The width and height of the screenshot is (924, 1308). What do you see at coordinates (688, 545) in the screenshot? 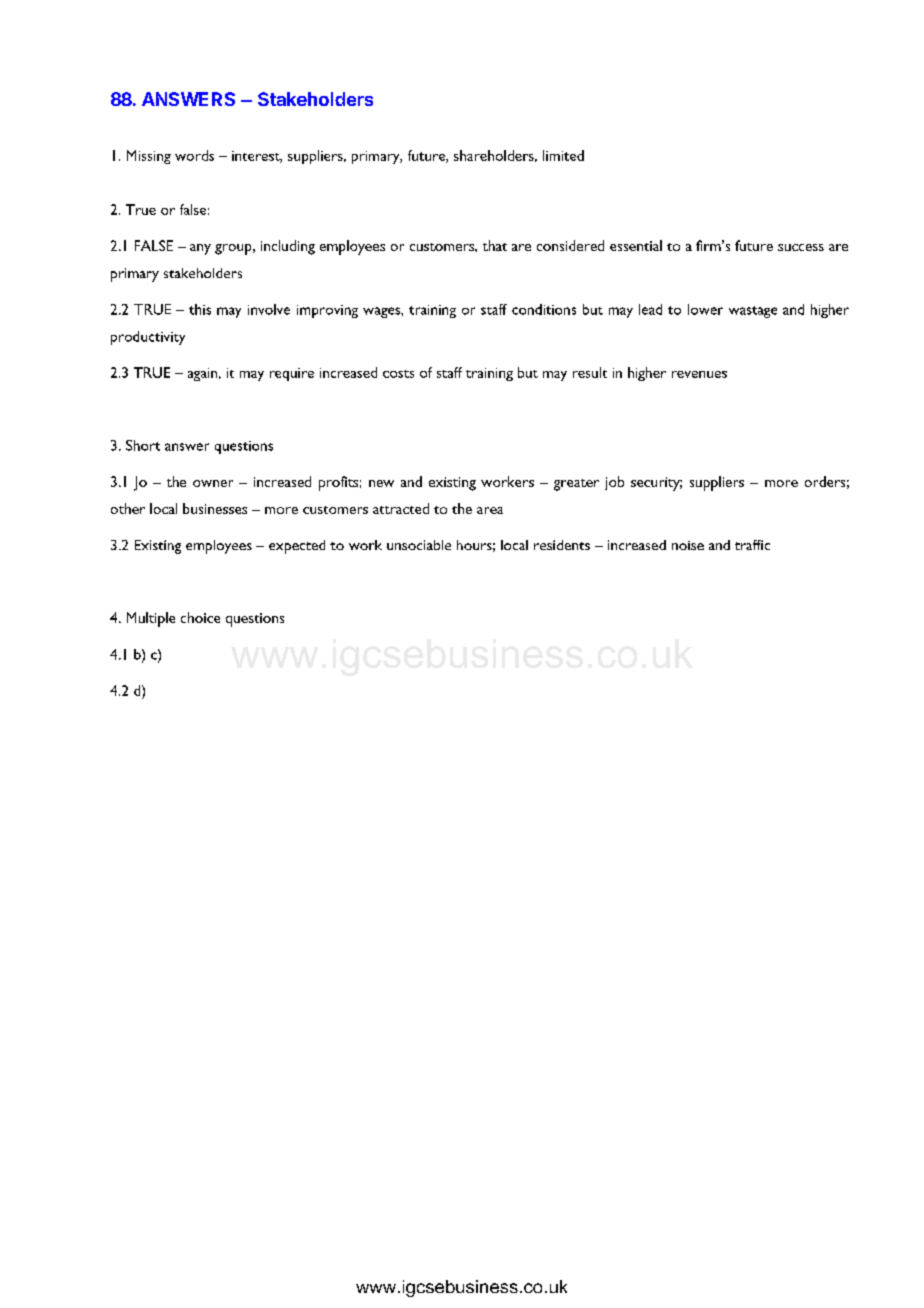
I see `noise` at bounding box center [688, 545].
